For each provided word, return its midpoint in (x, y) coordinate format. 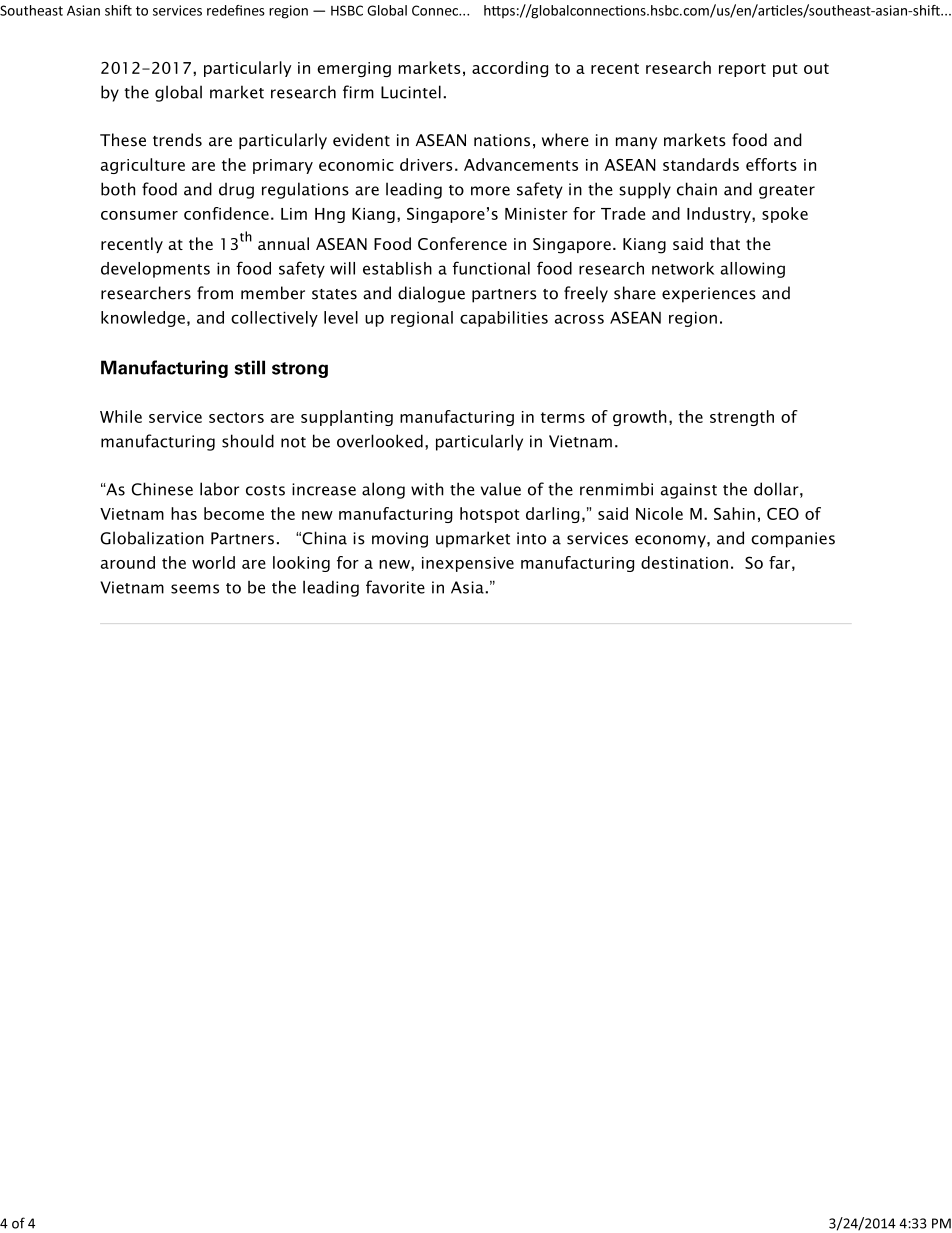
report (742, 70)
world (213, 562)
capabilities (504, 319)
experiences (709, 295)
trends (177, 140)
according (510, 69)
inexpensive (468, 564)
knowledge (143, 319)
